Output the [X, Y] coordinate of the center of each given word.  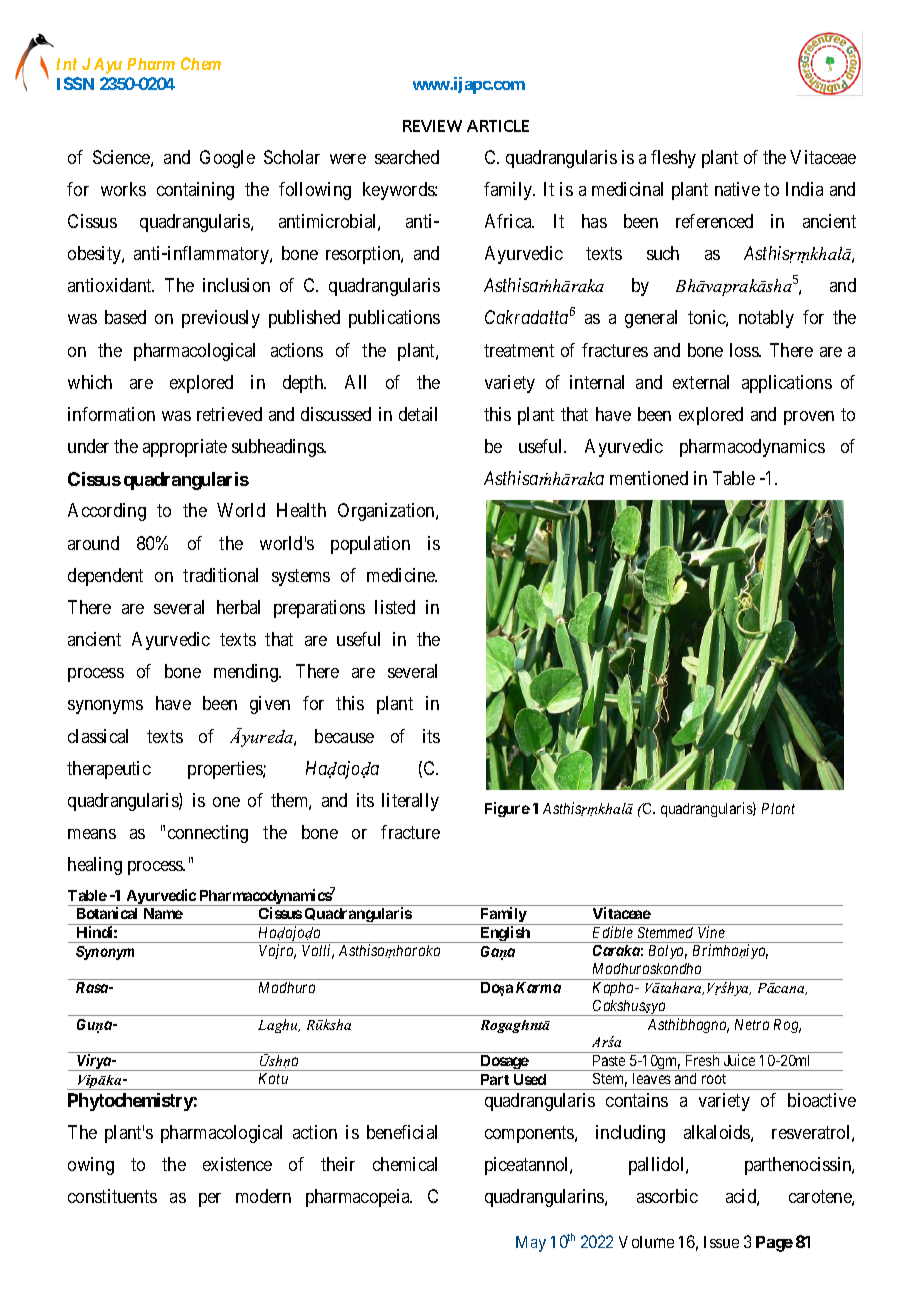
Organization [387, 512]
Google [227, 159]
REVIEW [432, 126]
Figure [507, 809]
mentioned [649, 478]
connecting [208, 834]
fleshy [673, 159]
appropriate [185, 448]
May [531, 1244]
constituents [112, 1196]
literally [410, 802]
